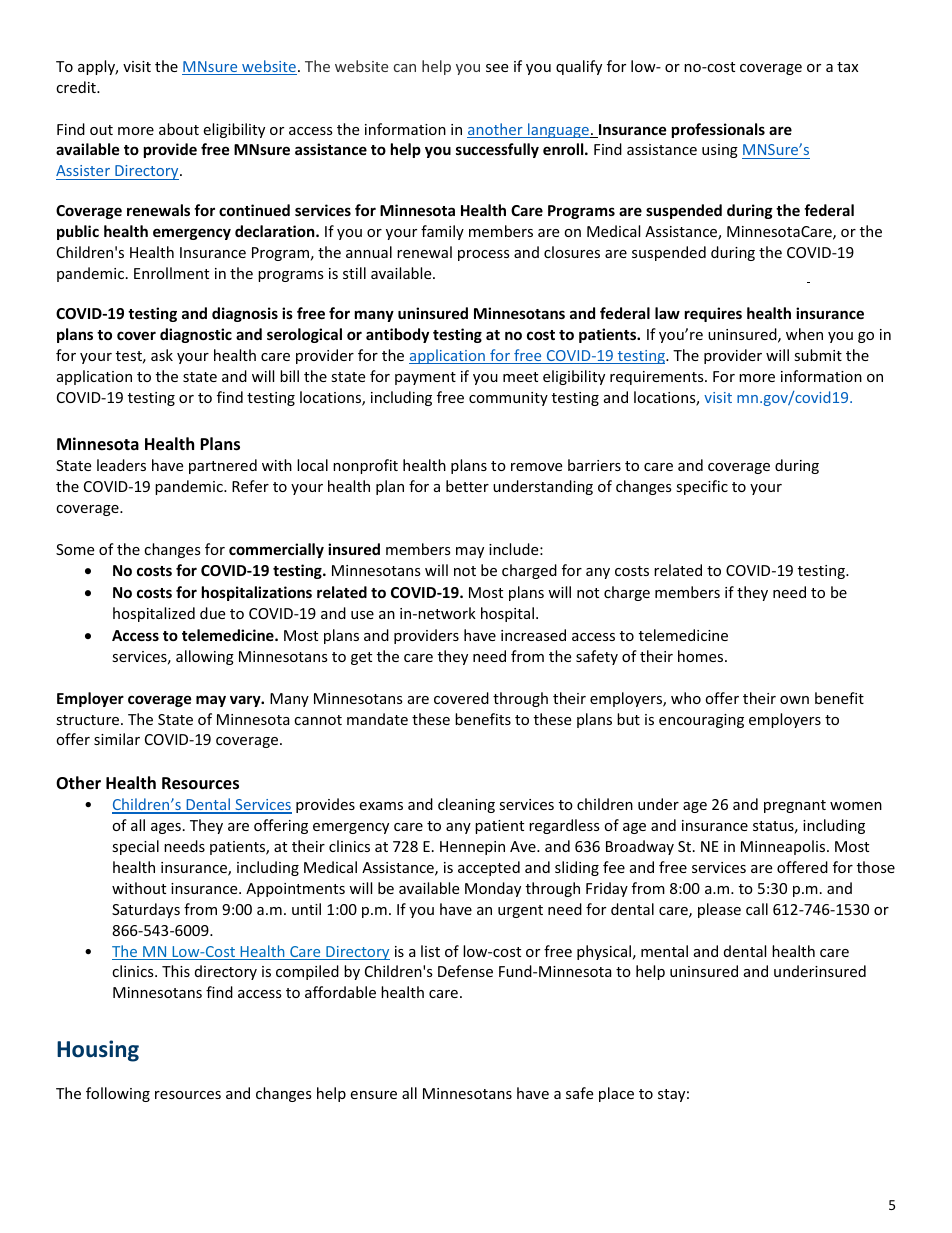 This screenshot has height=1233, width=952. Describe the element at coordinates (497, 68) in the screenshot. I see `see` at that location.
